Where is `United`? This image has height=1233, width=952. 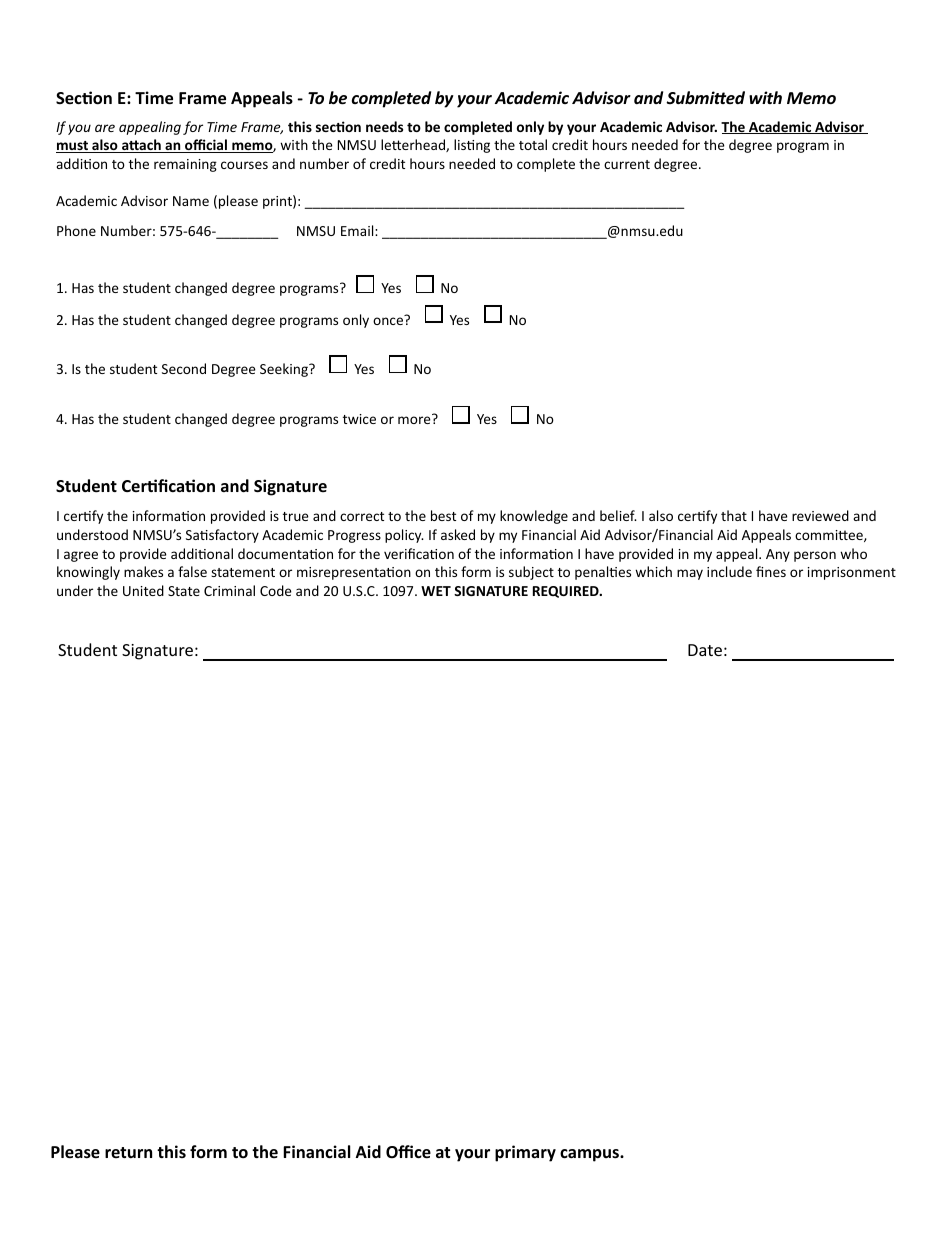 United is located at coordinates (143, 590).
